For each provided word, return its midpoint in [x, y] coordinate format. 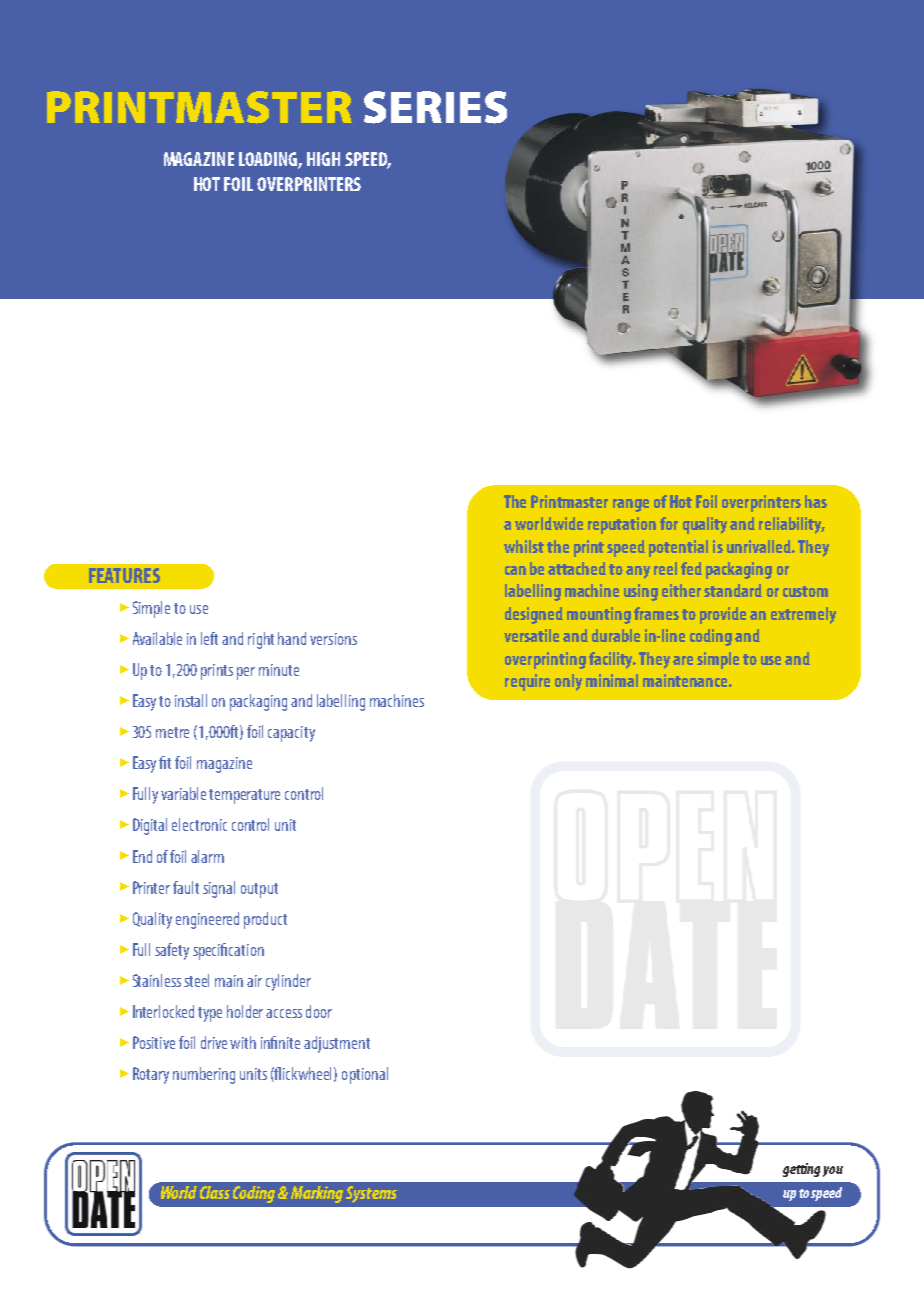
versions [333, 639]
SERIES [435, 107]
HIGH [323, 159]
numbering [204, 1075]
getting [801, 1170]
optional [365, 1075]
